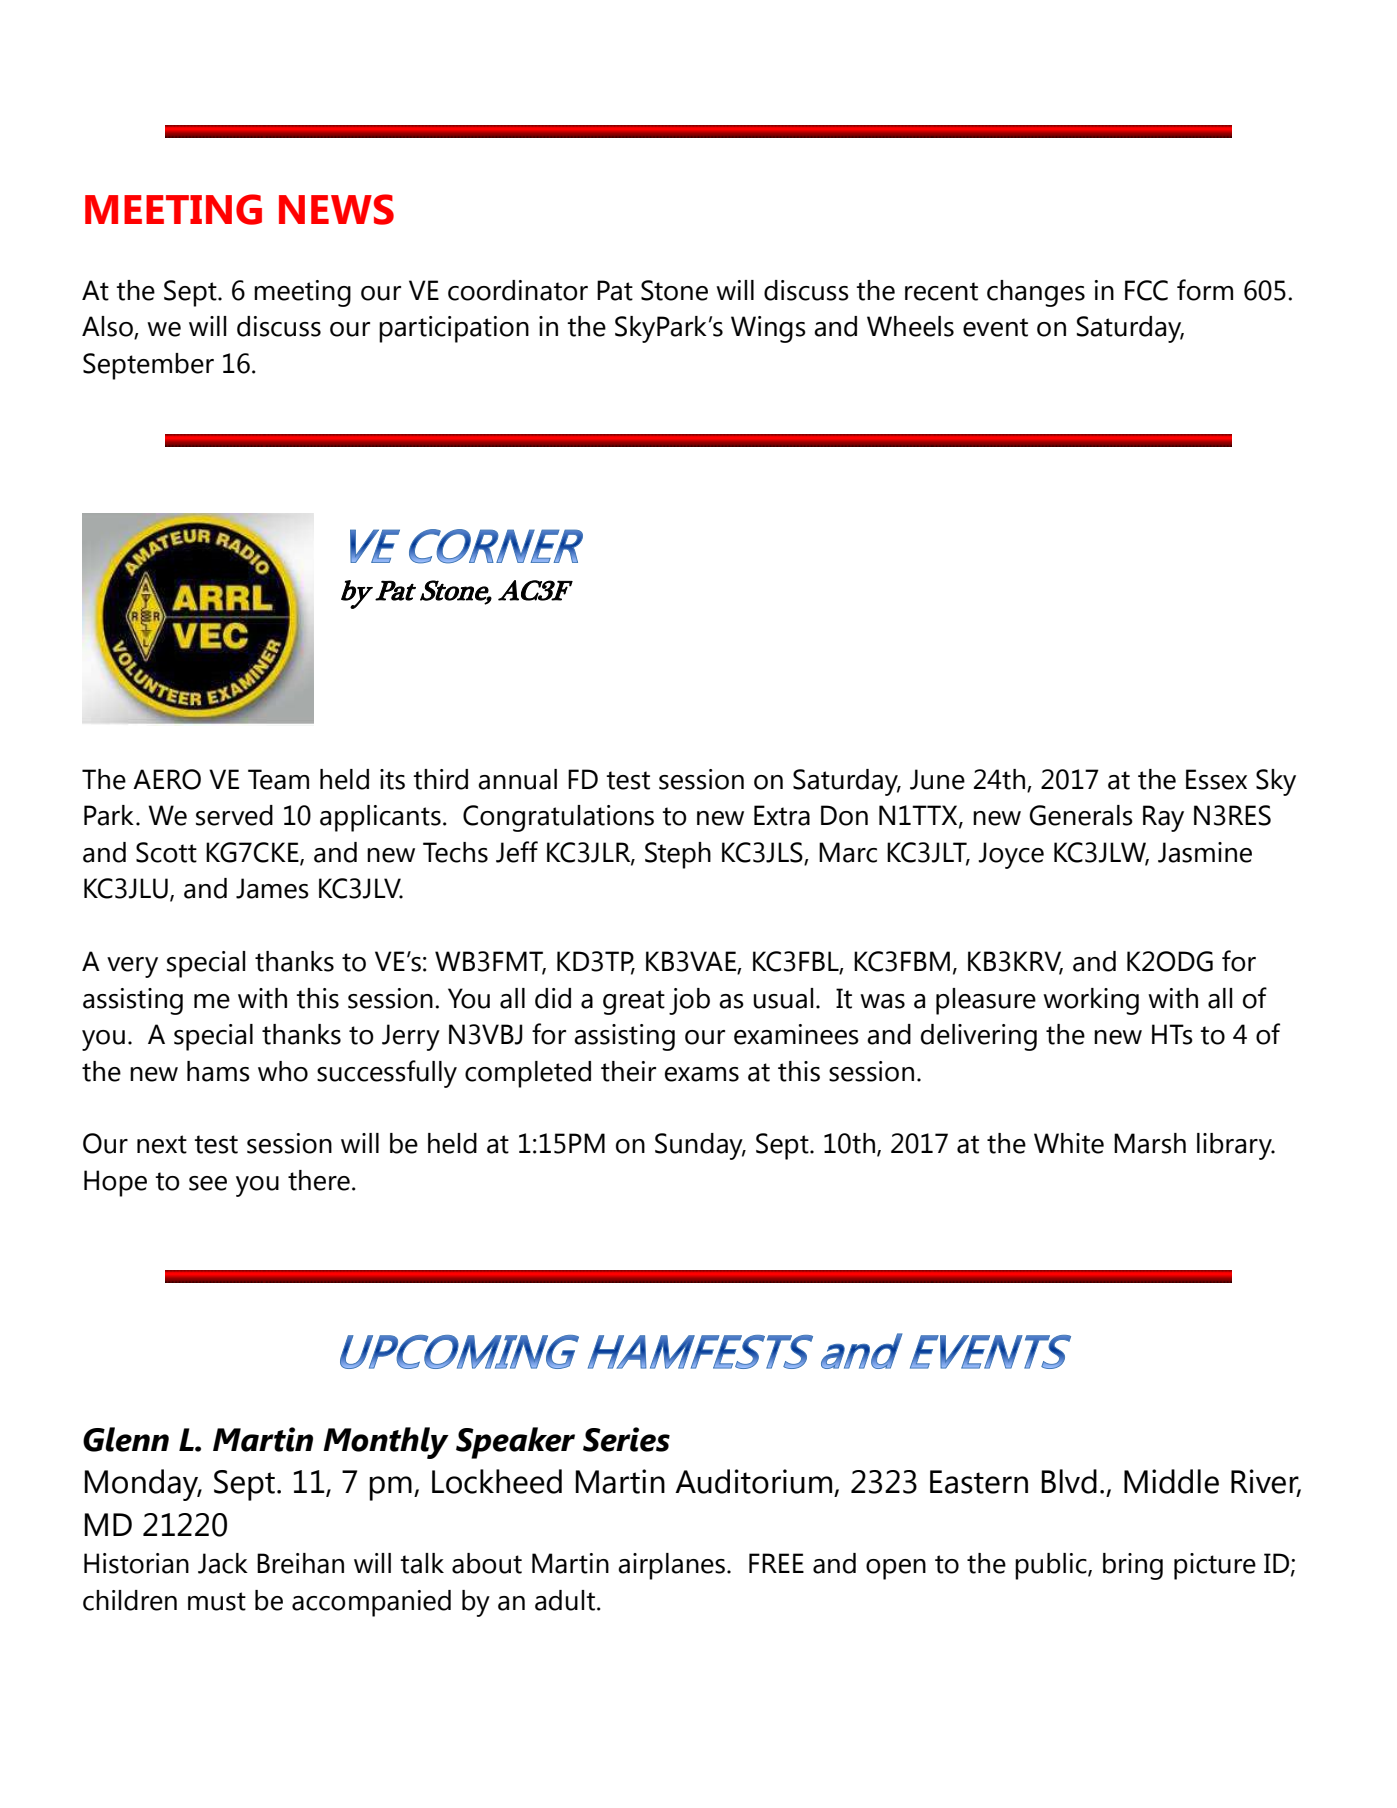 The image size is (1397, 1808). Describe the element at coordinates (108, 327) in the screenshot. I see `Also` at that location.
